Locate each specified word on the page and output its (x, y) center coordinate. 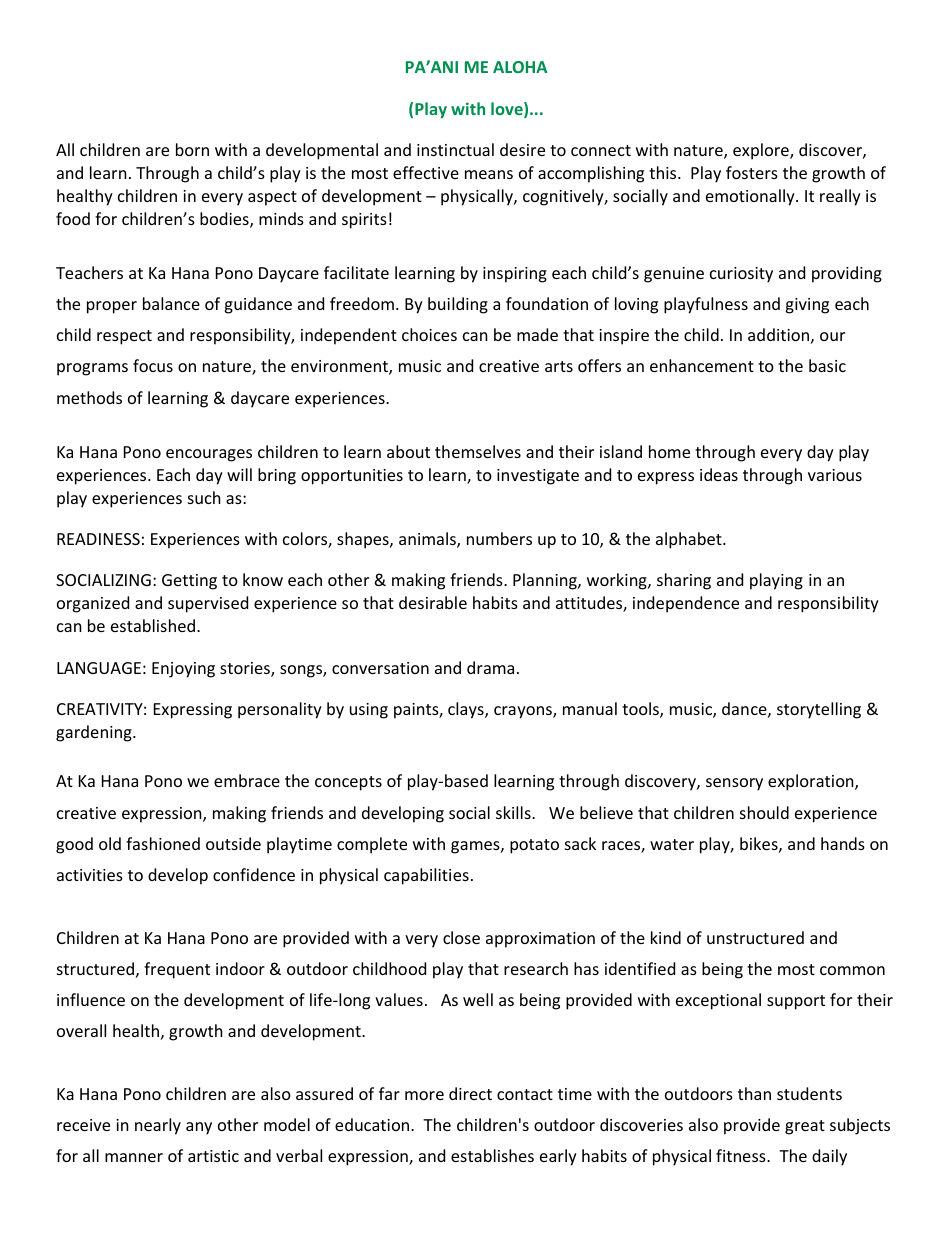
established (153, 625)
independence (686, 604)
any (199, 1128)
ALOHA (520, 67)
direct (470, 1093)
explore (762, 151)
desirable (433, 602)
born (192, 149)
